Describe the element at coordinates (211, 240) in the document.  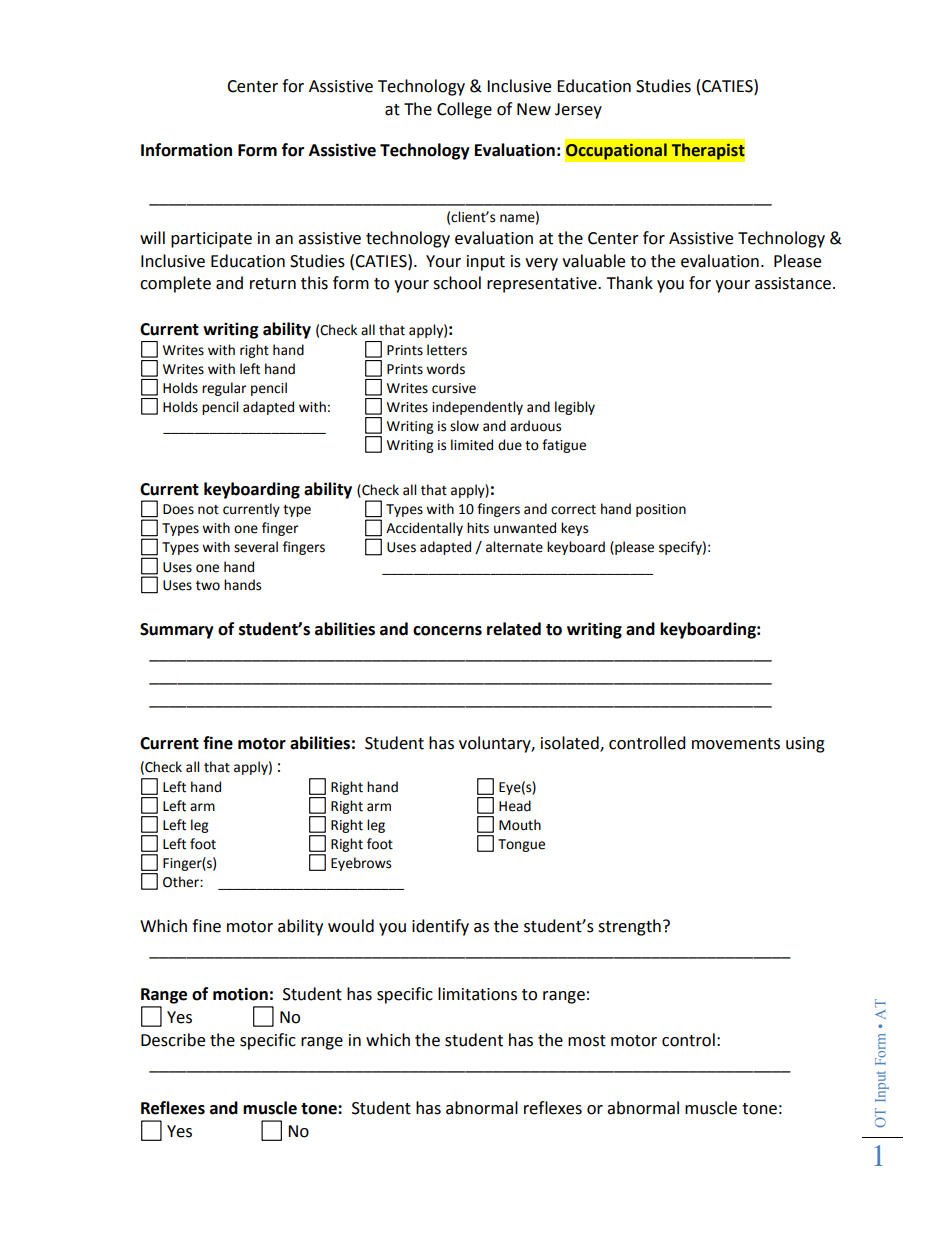
I see `participate` at that location.
